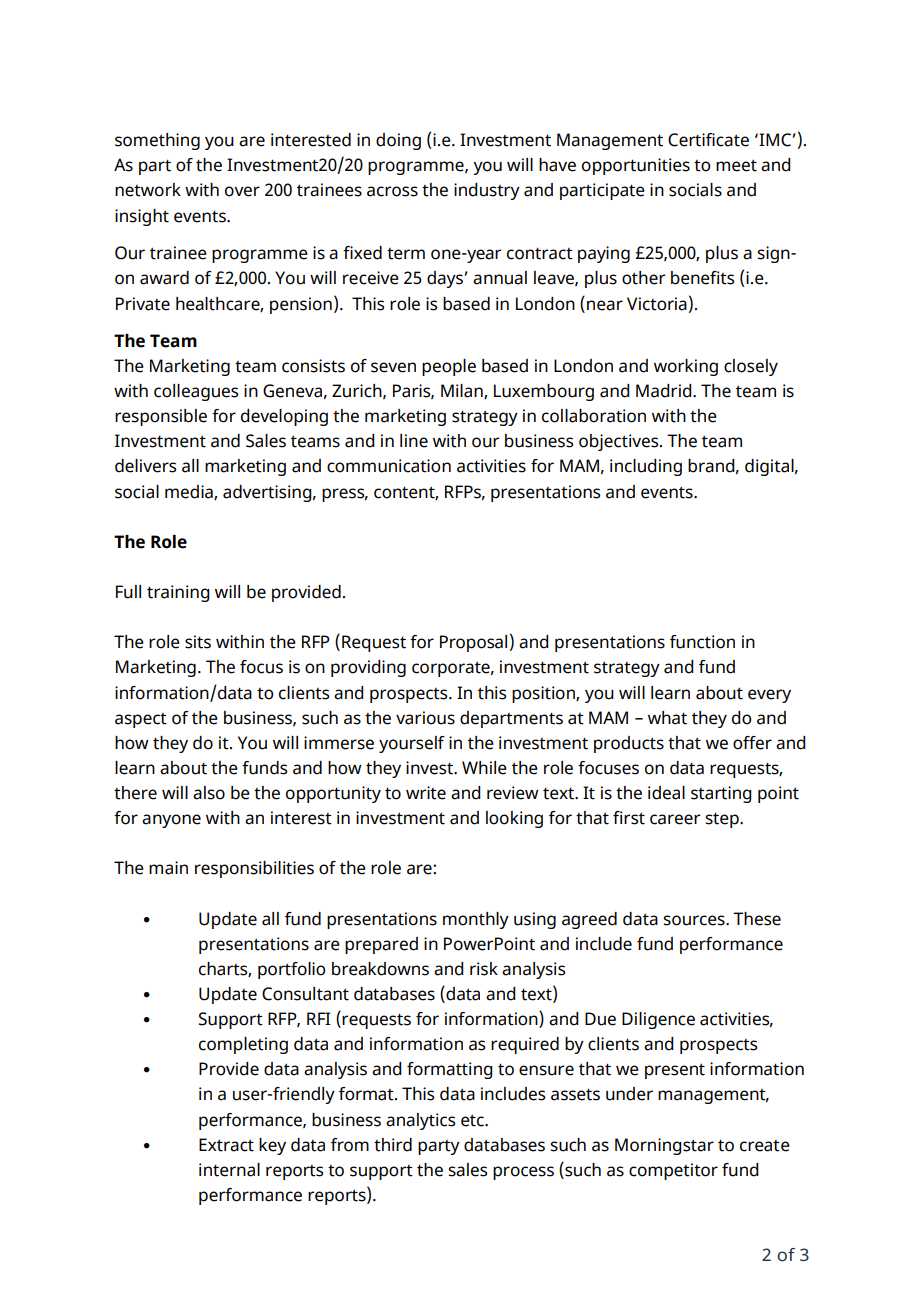 The width and height of the image is (924, 1308). I want to click on industry, so click(487, 191).
